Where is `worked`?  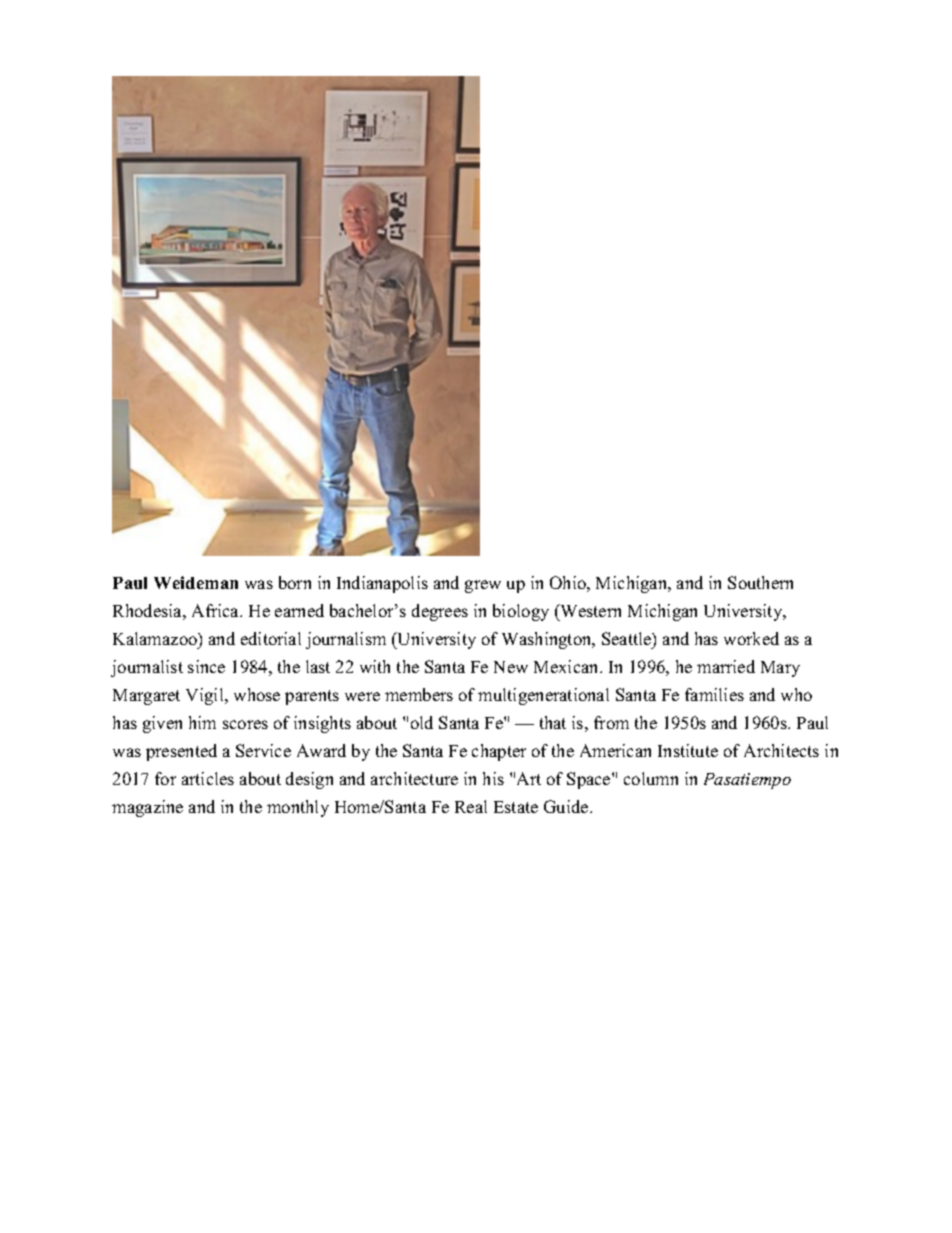
worked is located at coordinates (751, 638).
